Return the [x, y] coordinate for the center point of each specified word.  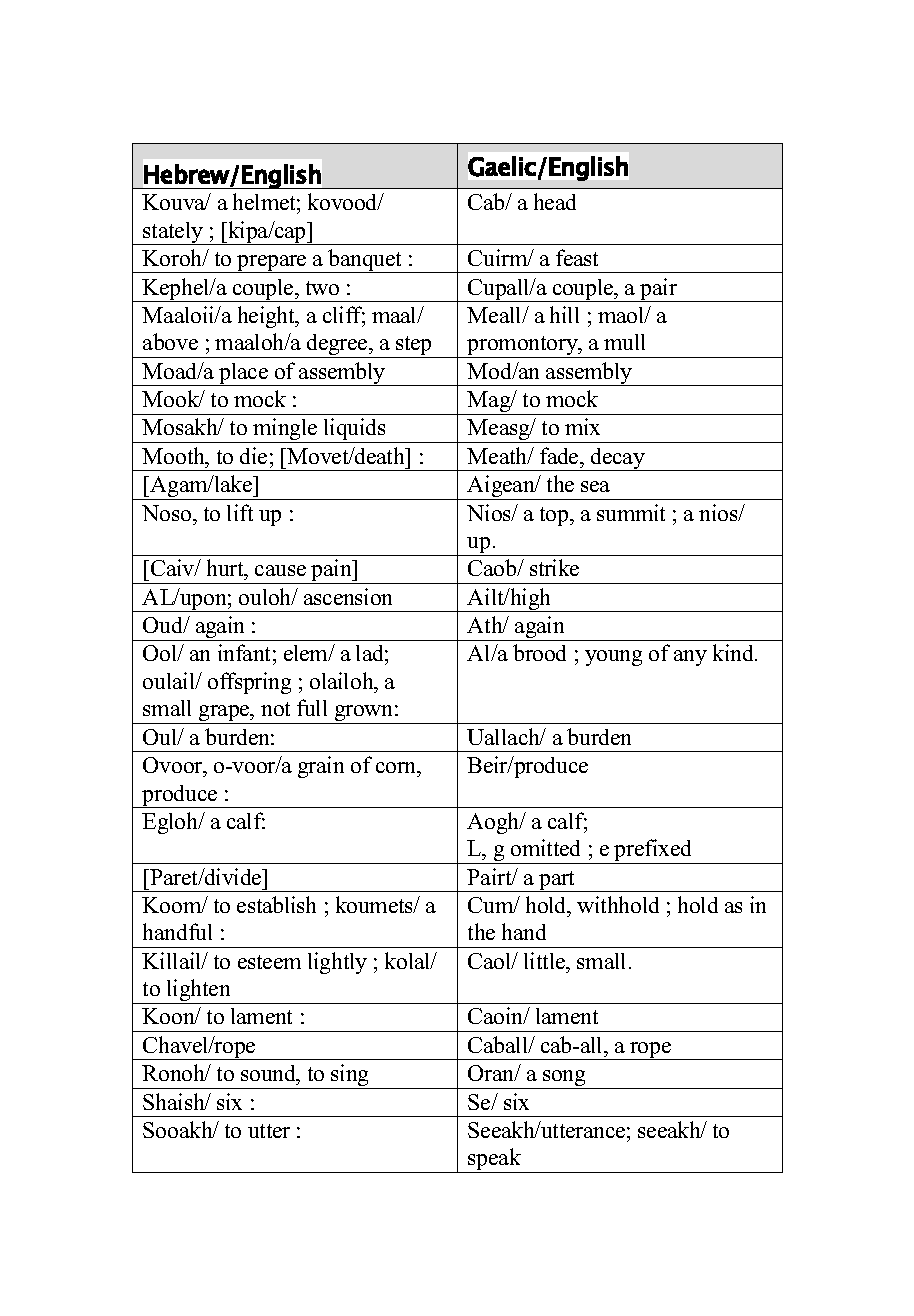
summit [631, 512]
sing [351, 1076]
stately [174, 233]
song [564, 1079]
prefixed [653, 851]
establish [276, 904]
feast [577, 257]
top [555, 516]
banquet [365, 261]
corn [397, 767]
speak [495, 1160]
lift [240, 512]
